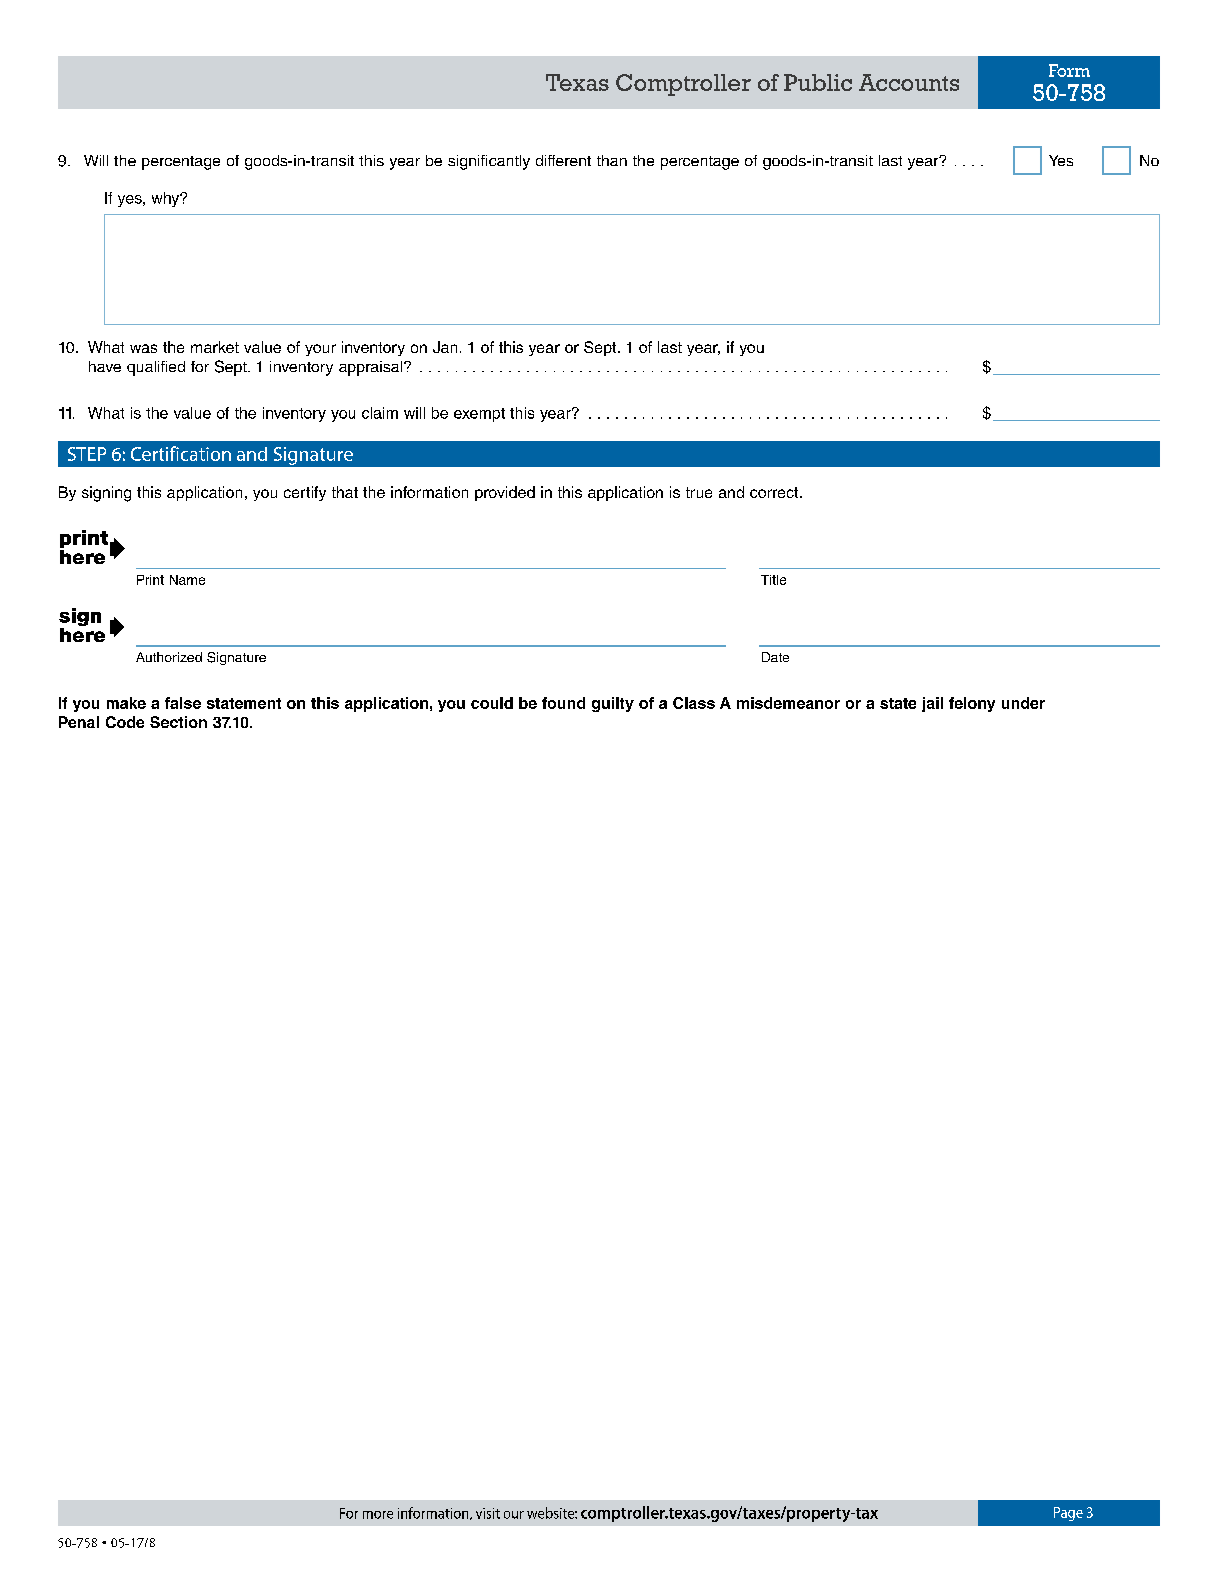 The image size is (1226, 1587). Describe the element at coordinates (773, 580) in the screenshot. I see `Title` at that location.
